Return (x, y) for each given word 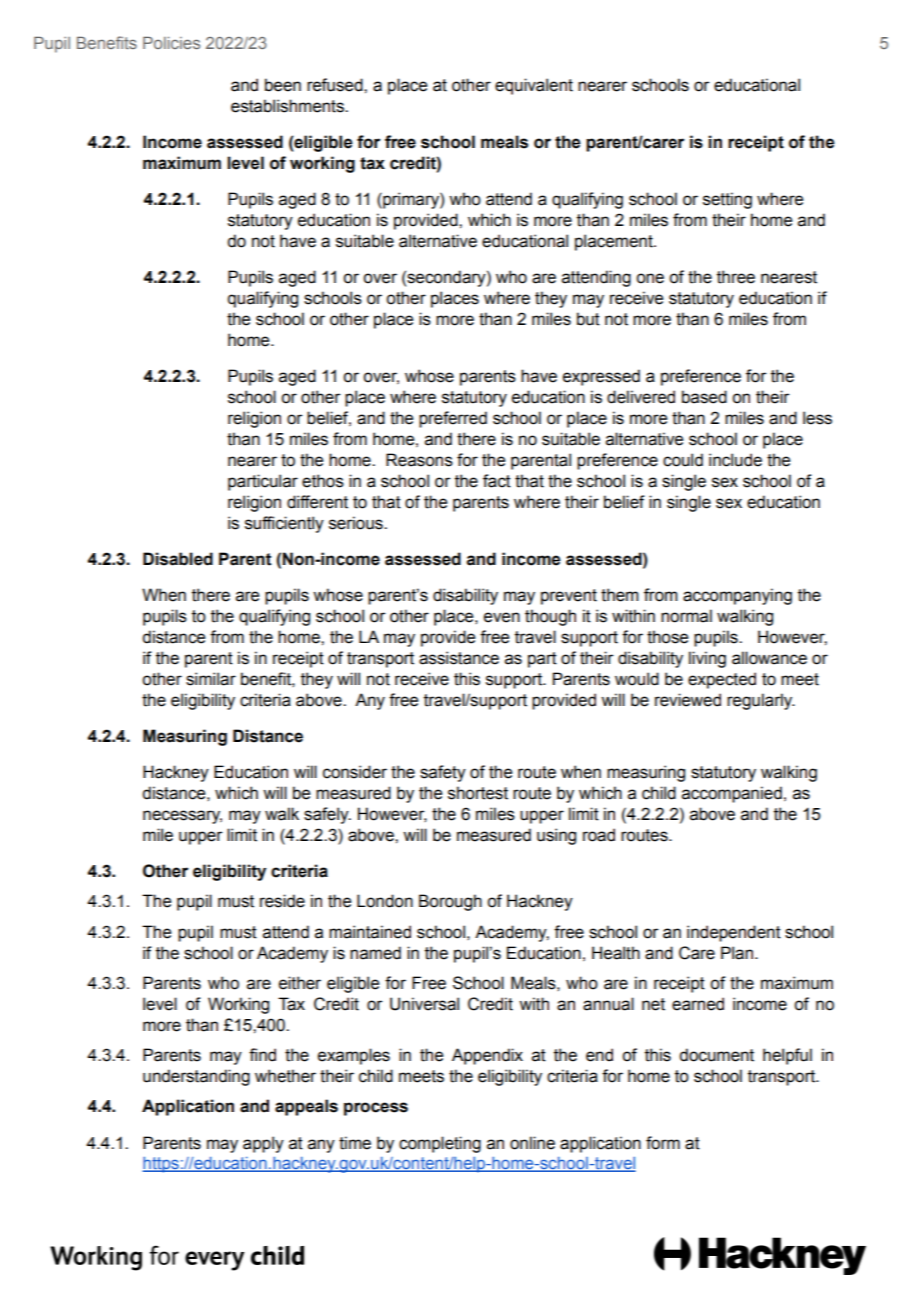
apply (263, 1144)
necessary (182, 817)
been (283, 85)
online (532, 1143)
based (704, 397)
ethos (323, 481)
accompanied (732, 794)
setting (727, 200)
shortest (478, 793)
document (716, 1055)
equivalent (534, 86)
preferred (453, 419)
